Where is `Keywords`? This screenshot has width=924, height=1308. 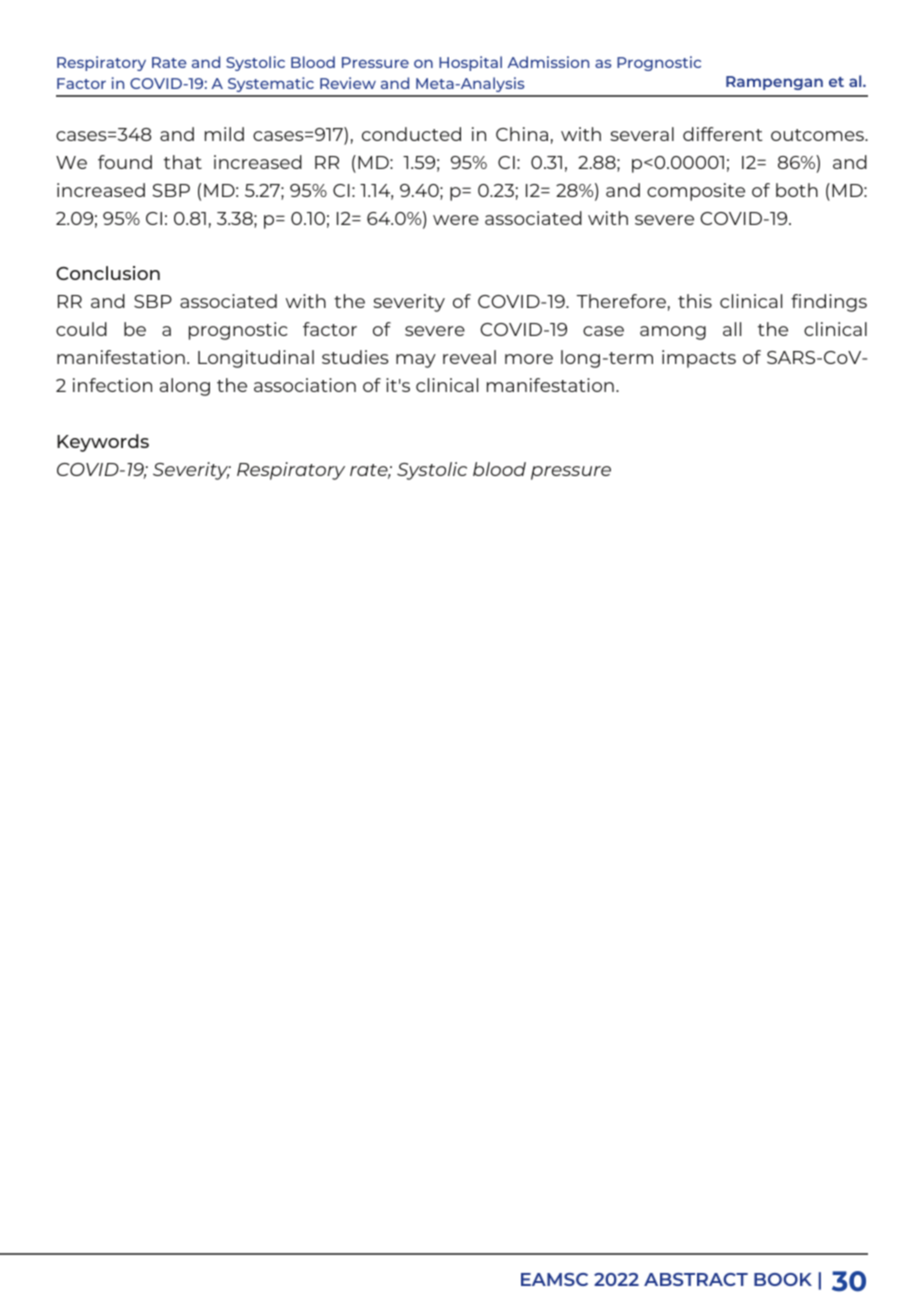
Keywords is located at coordinates (103, 443).
